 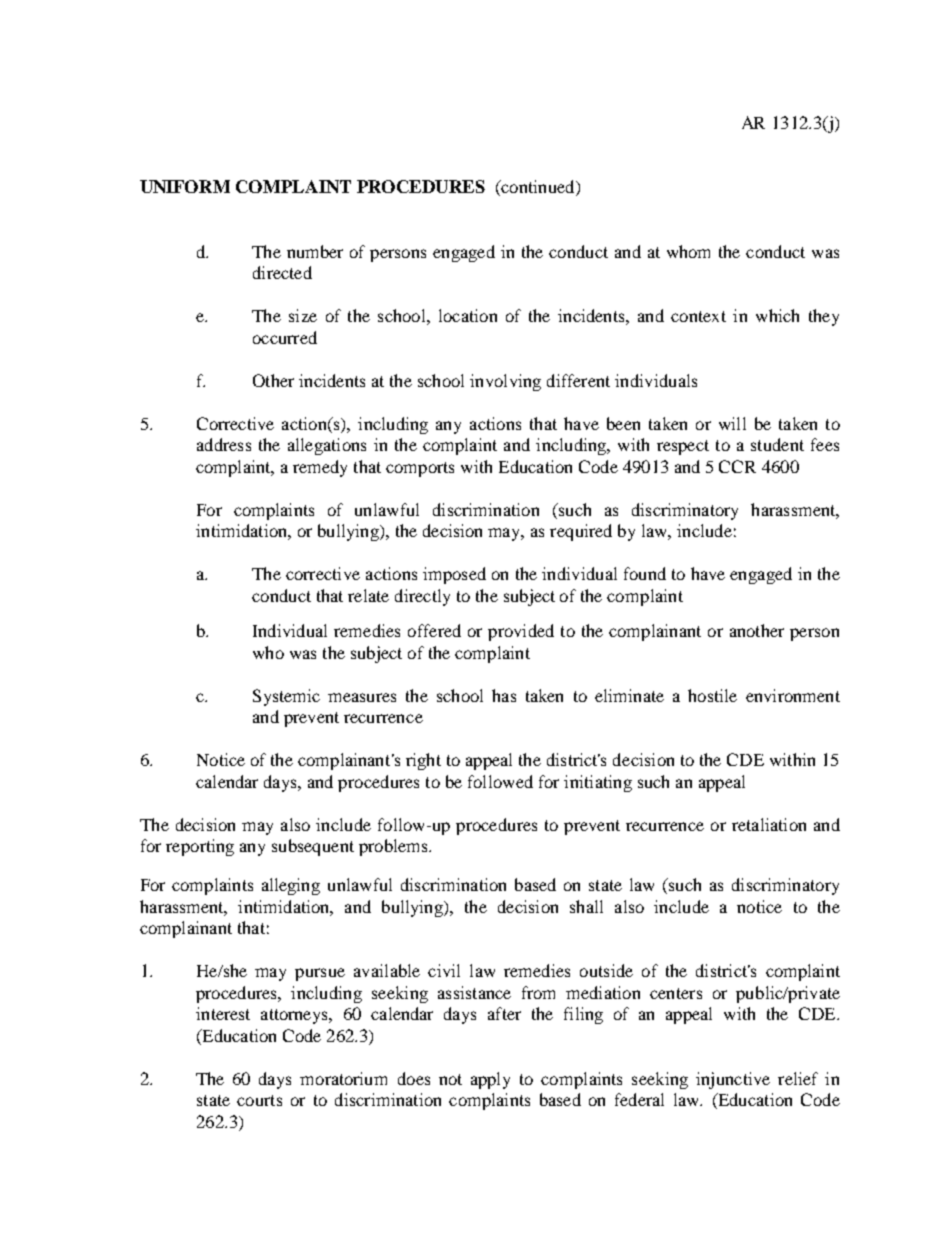 What do you see at coordinates (313, 847) in the image?
I see `subsequent` at bounding box center [313, 847].
